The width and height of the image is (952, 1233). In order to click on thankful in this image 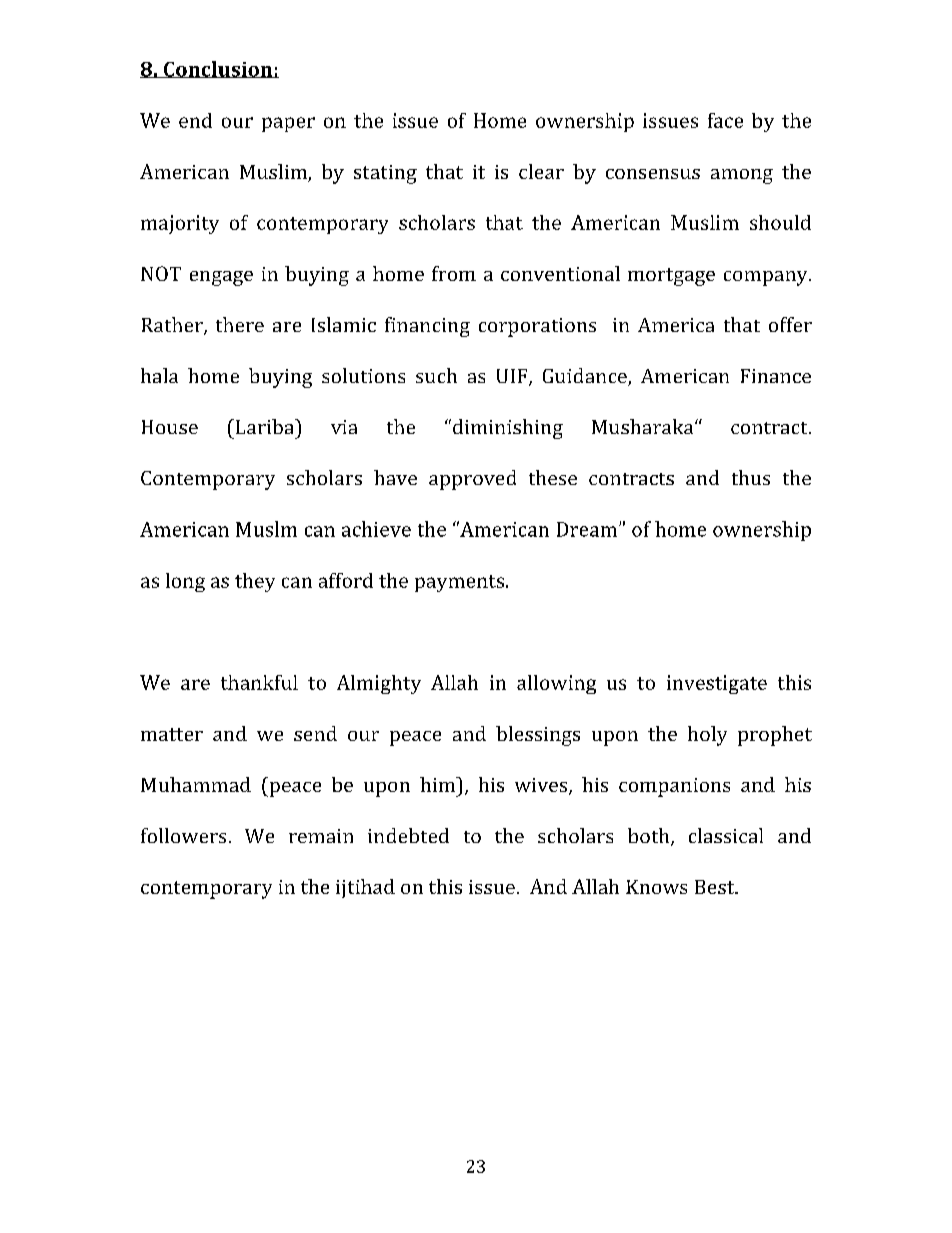, I will do `click(259, 682)`.
